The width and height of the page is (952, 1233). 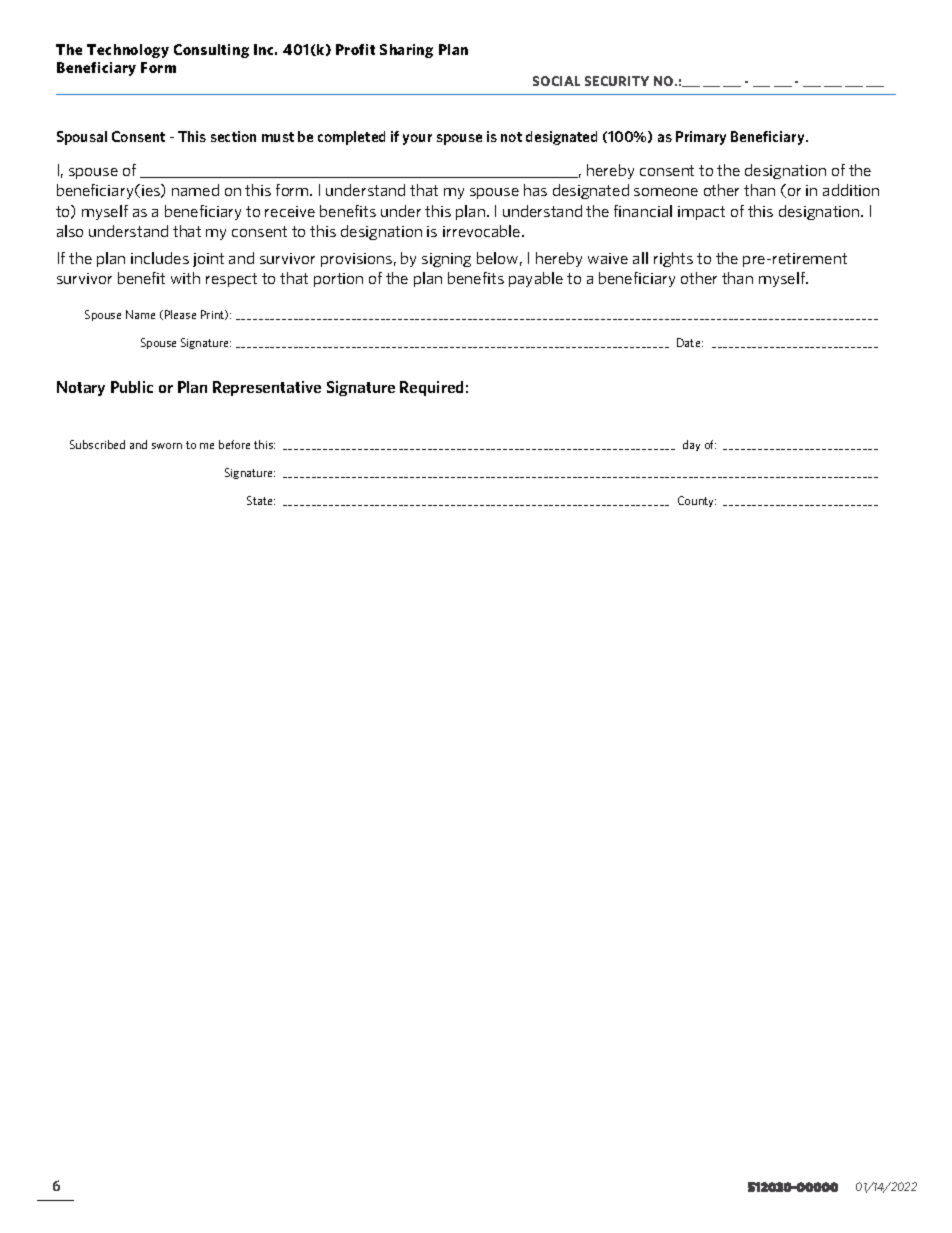 I want to click on Technology, so click(x=128, y=51).
